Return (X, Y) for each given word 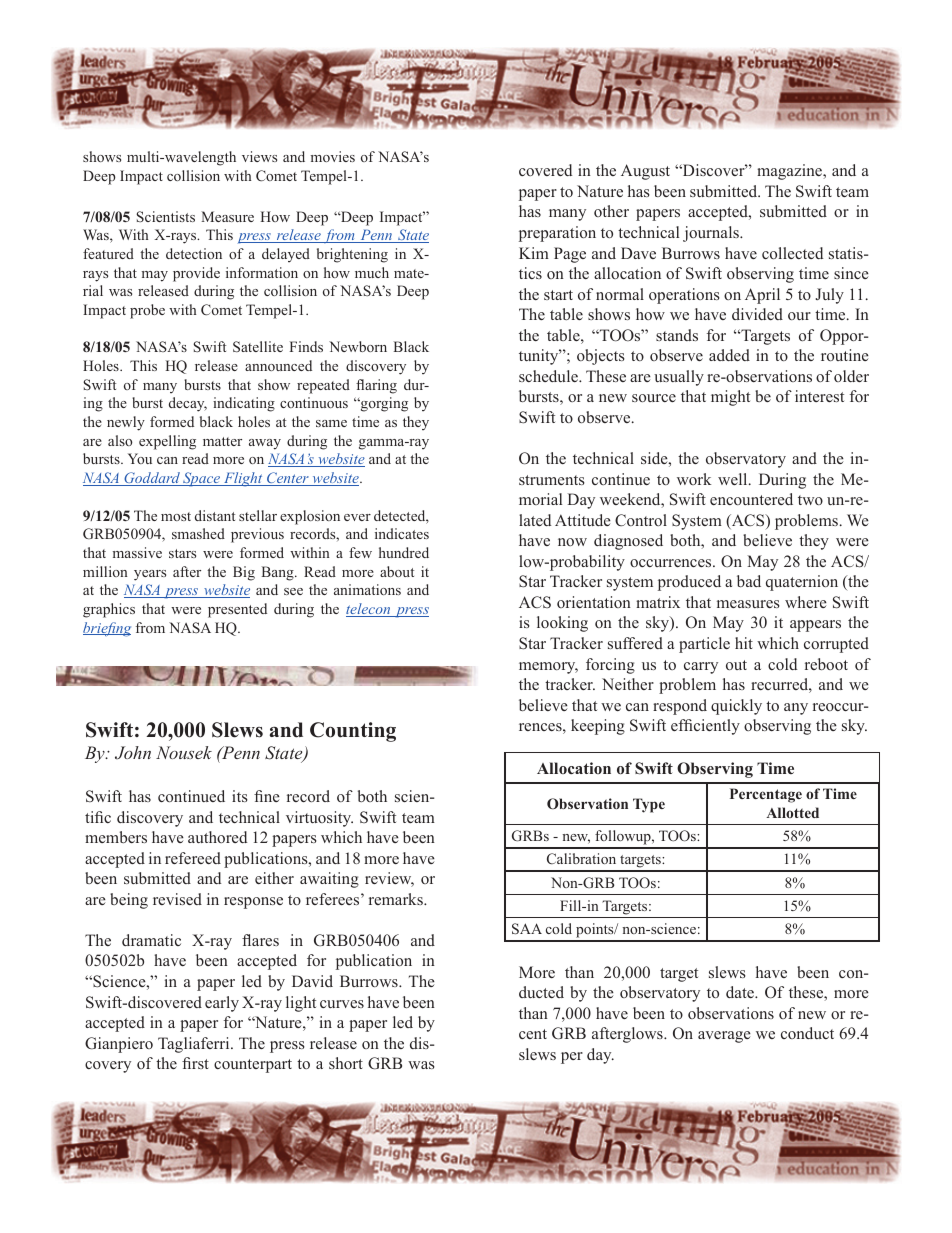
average (724, 1037)
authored (217, 837)
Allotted (792, 812)
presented (237, 610)
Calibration (581, 858)
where (806, 602)
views (259, 156)
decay (188, 404)
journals (712, 234)
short (346, 1063)
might (730, 398)
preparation (557, 234)
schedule (549, 376)
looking (562, 624)
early (222, 1004)
